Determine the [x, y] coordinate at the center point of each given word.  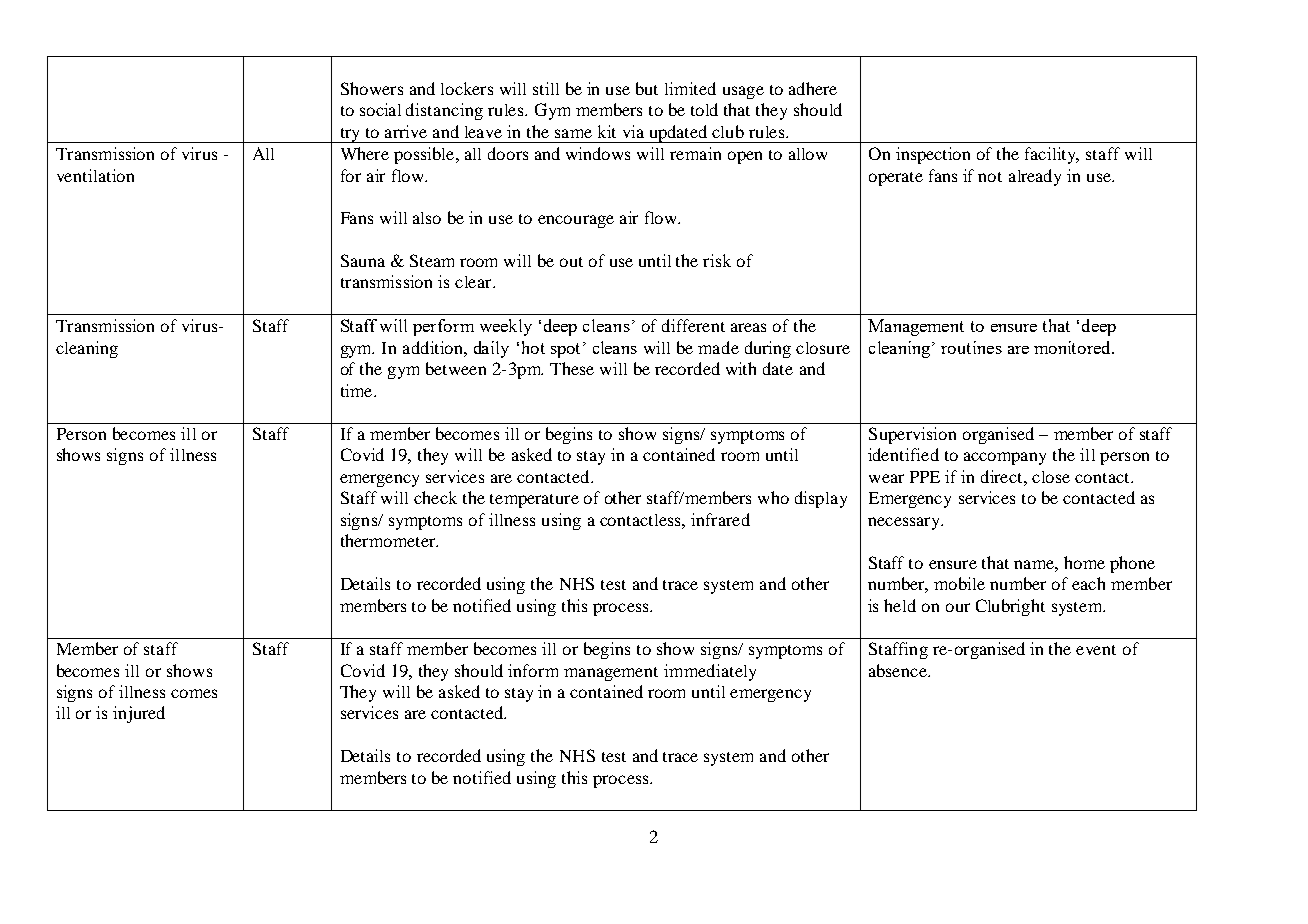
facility [1052, 155]
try [350, 135]
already [1035, 177]
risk [717, 260]
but [647, 88]
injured [139, 714]
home [1084, 562]
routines [971, 347]
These [572, 368]
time [358, 390]
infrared [720, 519]
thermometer [389, 540]
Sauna [363, 260]
